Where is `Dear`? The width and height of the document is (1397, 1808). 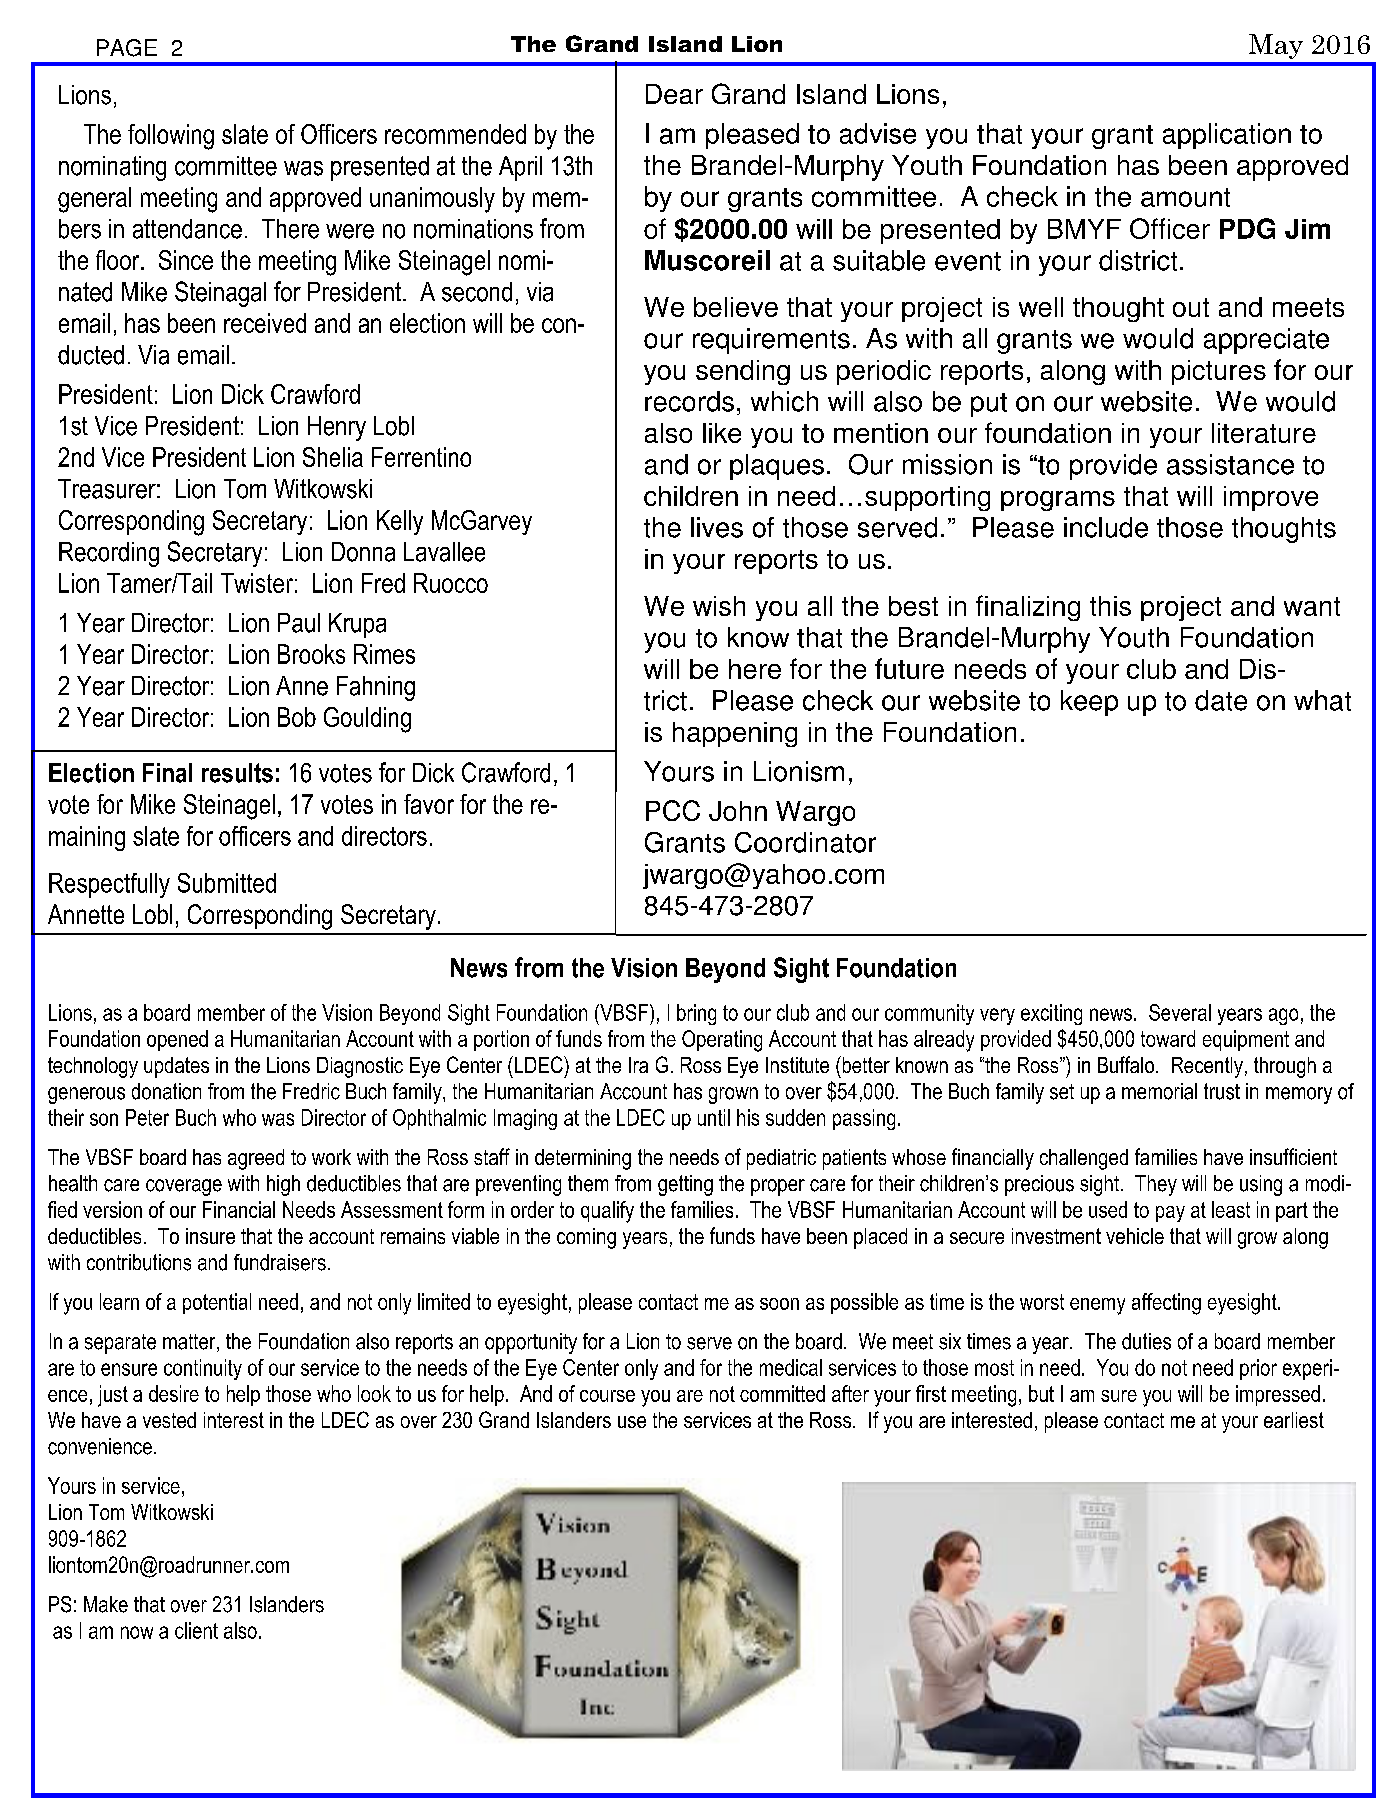 Dear is located at coordinates (674, 94).
